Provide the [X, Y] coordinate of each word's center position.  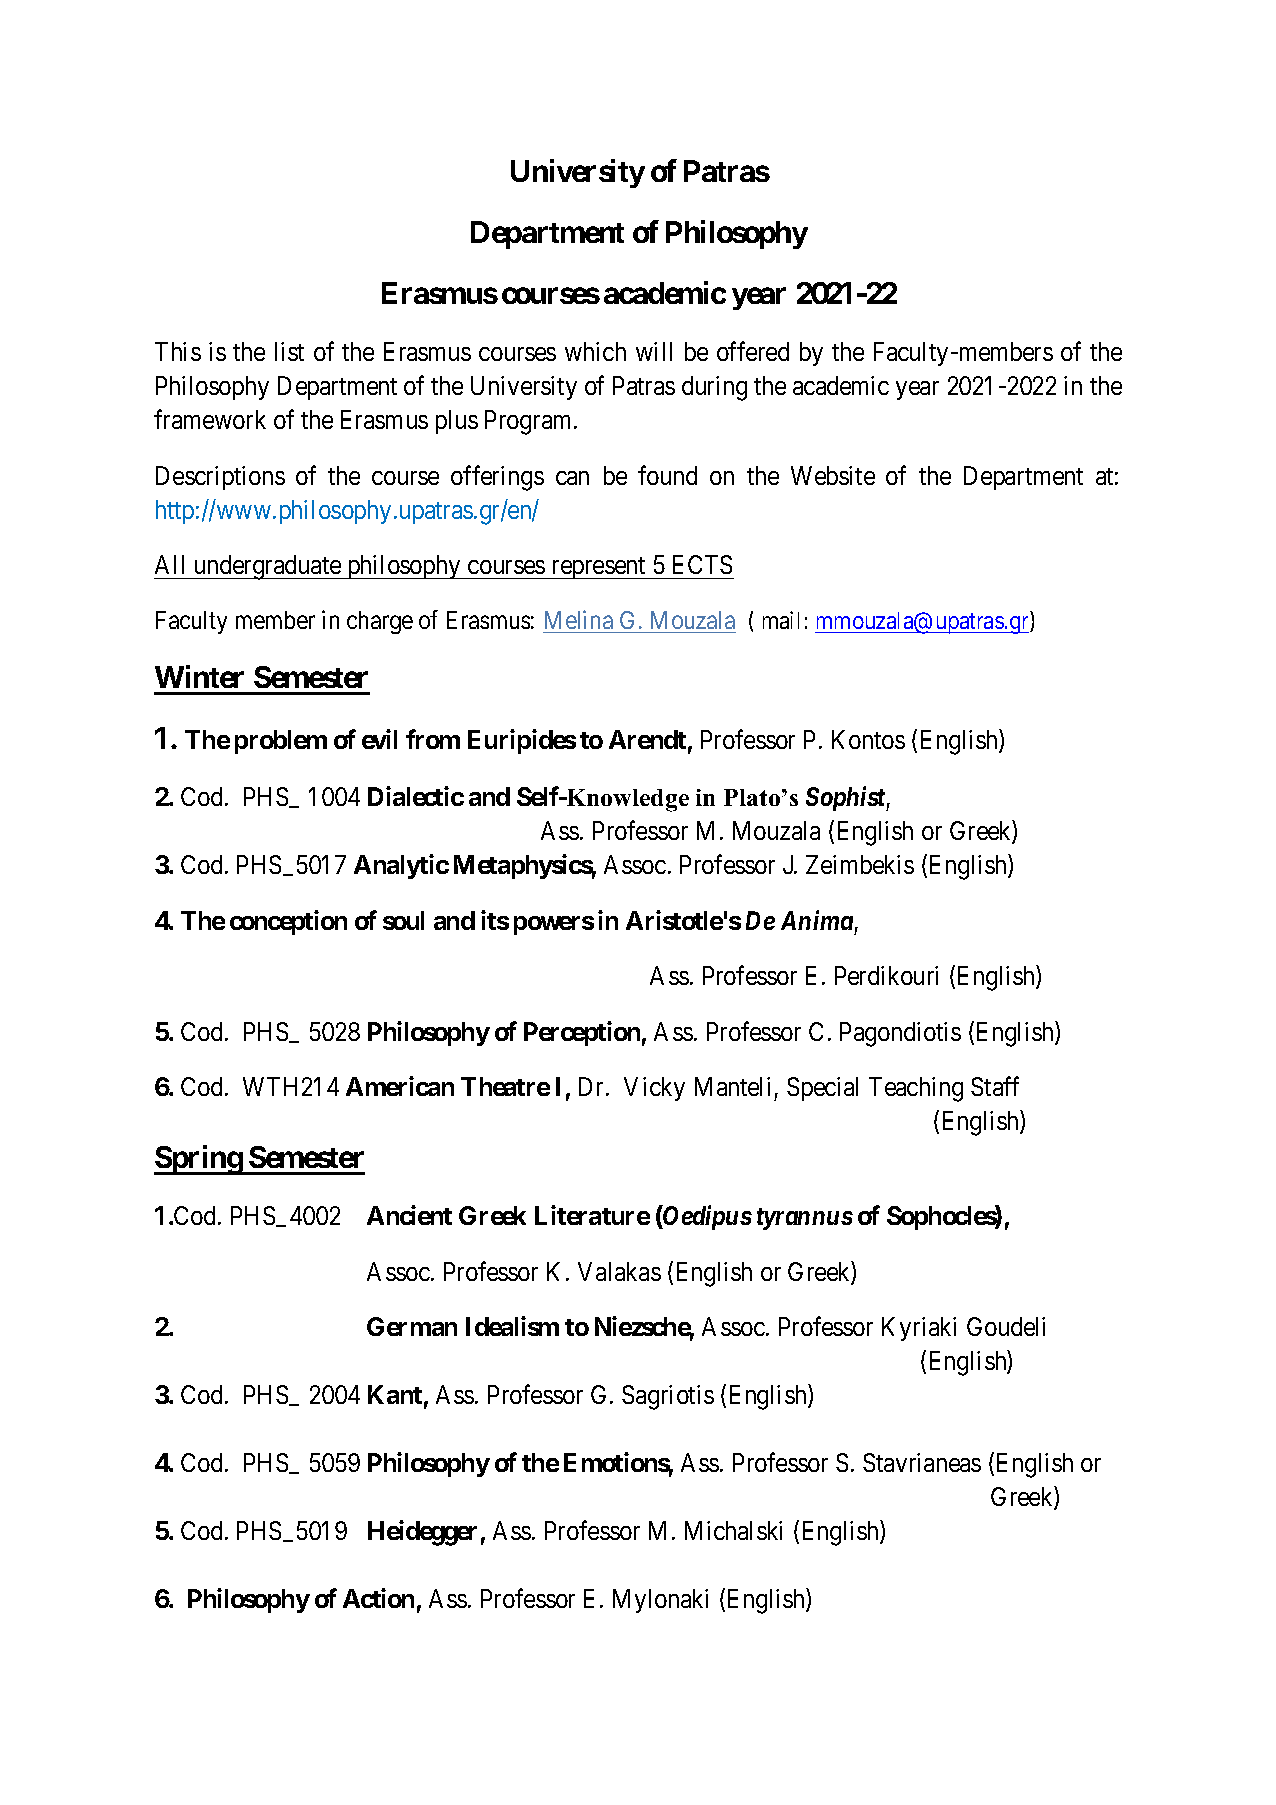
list [289, 351]
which [595, 351]
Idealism [512, 1326]
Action [378, 1598]
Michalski [733, 1530]
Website [833, 475]
